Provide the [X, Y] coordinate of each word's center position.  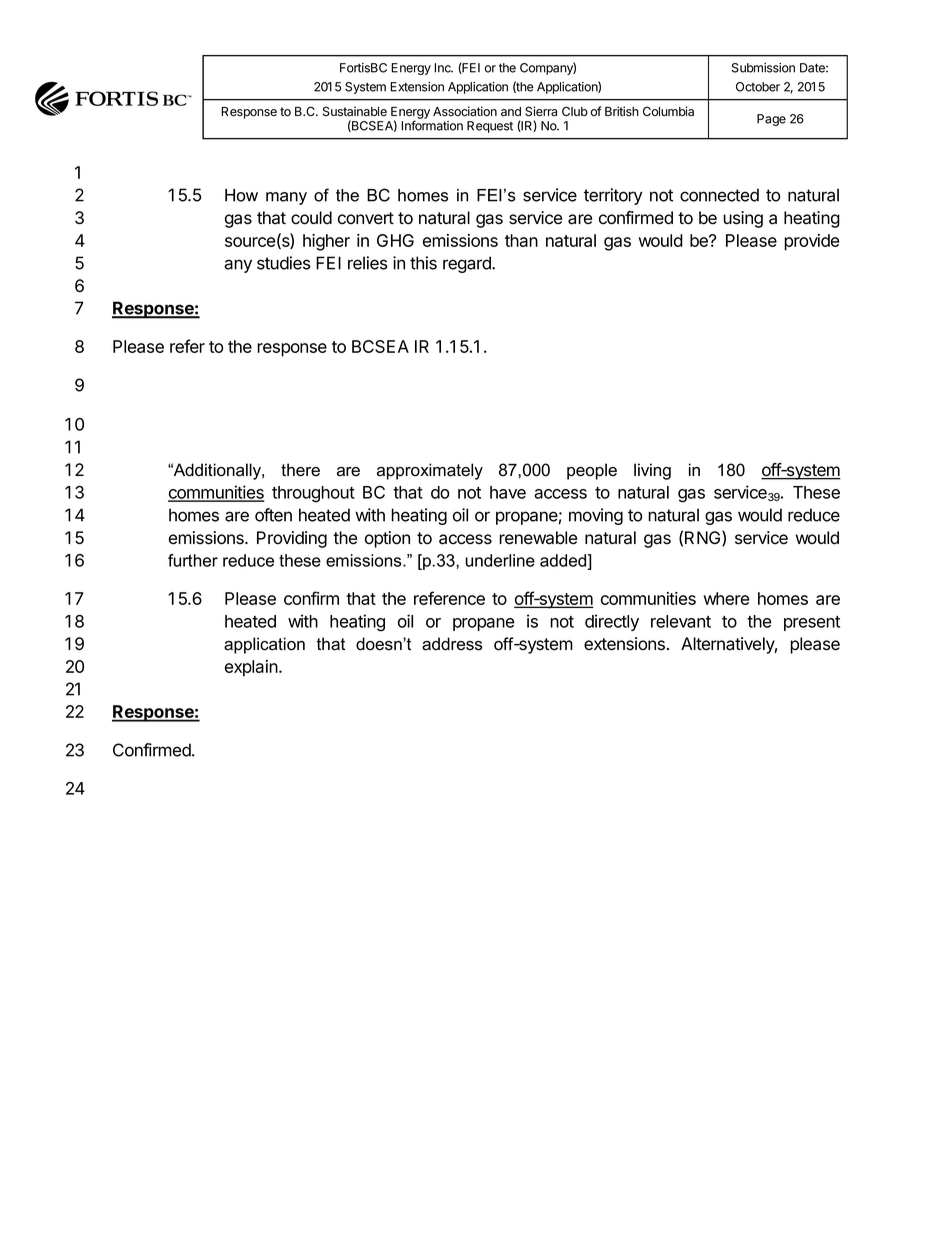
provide [811, 242]
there [300, 470]
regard [468, 264]
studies [284, 263]
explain [252, 668]
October [758, 87]
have [508, 492]
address [452, 644]
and [511, 112]
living [652, 471]
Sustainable [355, 111]
